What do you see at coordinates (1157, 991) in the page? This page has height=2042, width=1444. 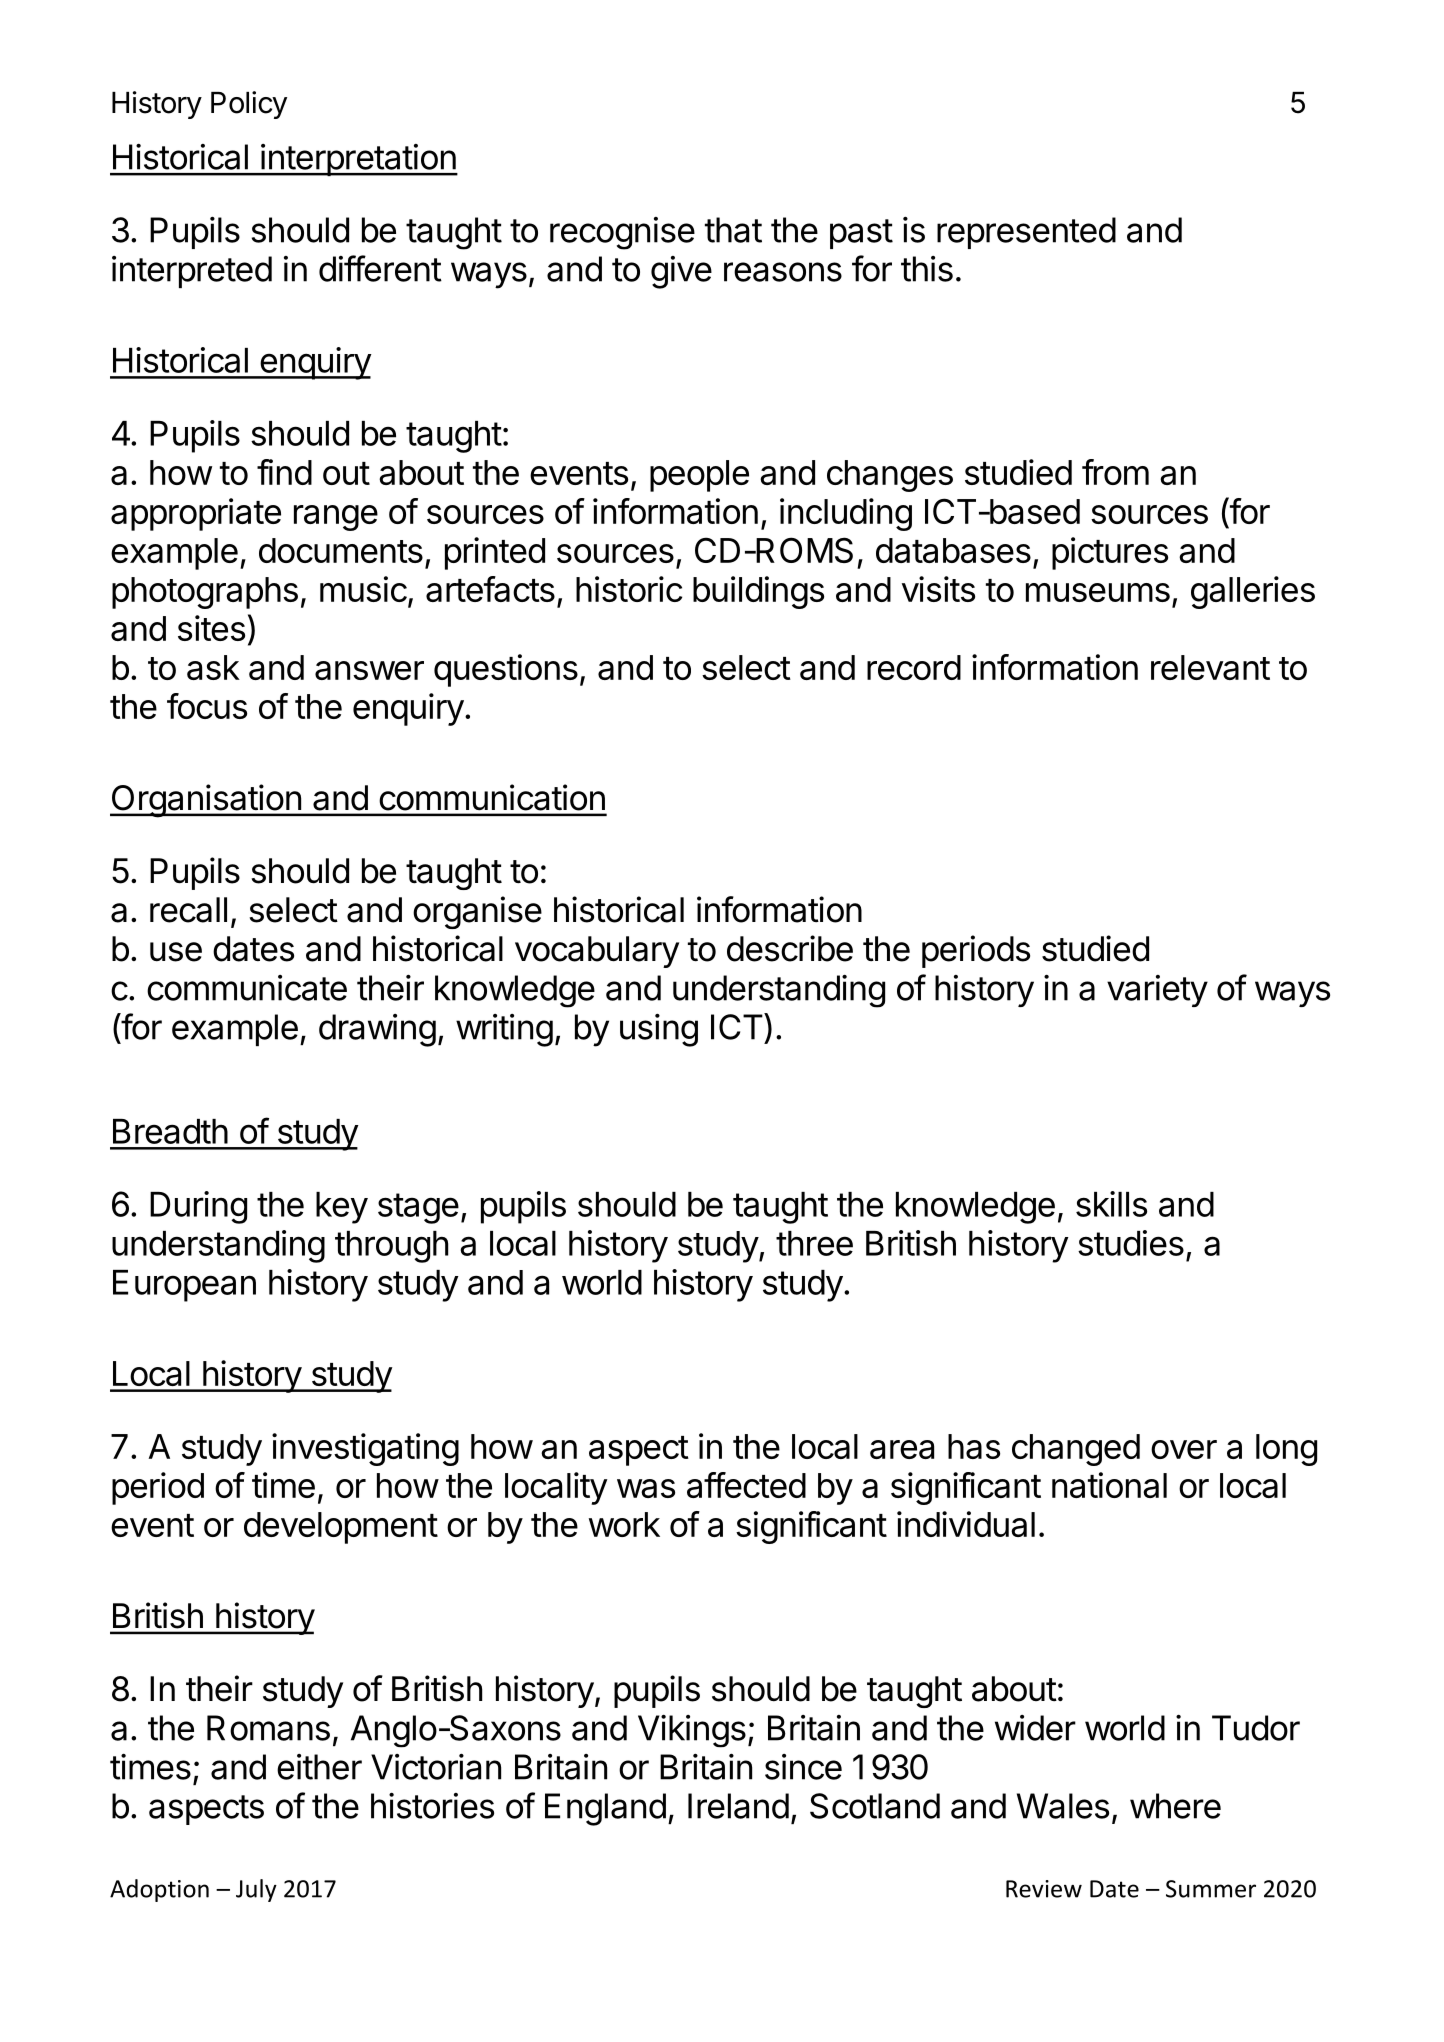 I see `variety` at bounding box center [1157, 991].
